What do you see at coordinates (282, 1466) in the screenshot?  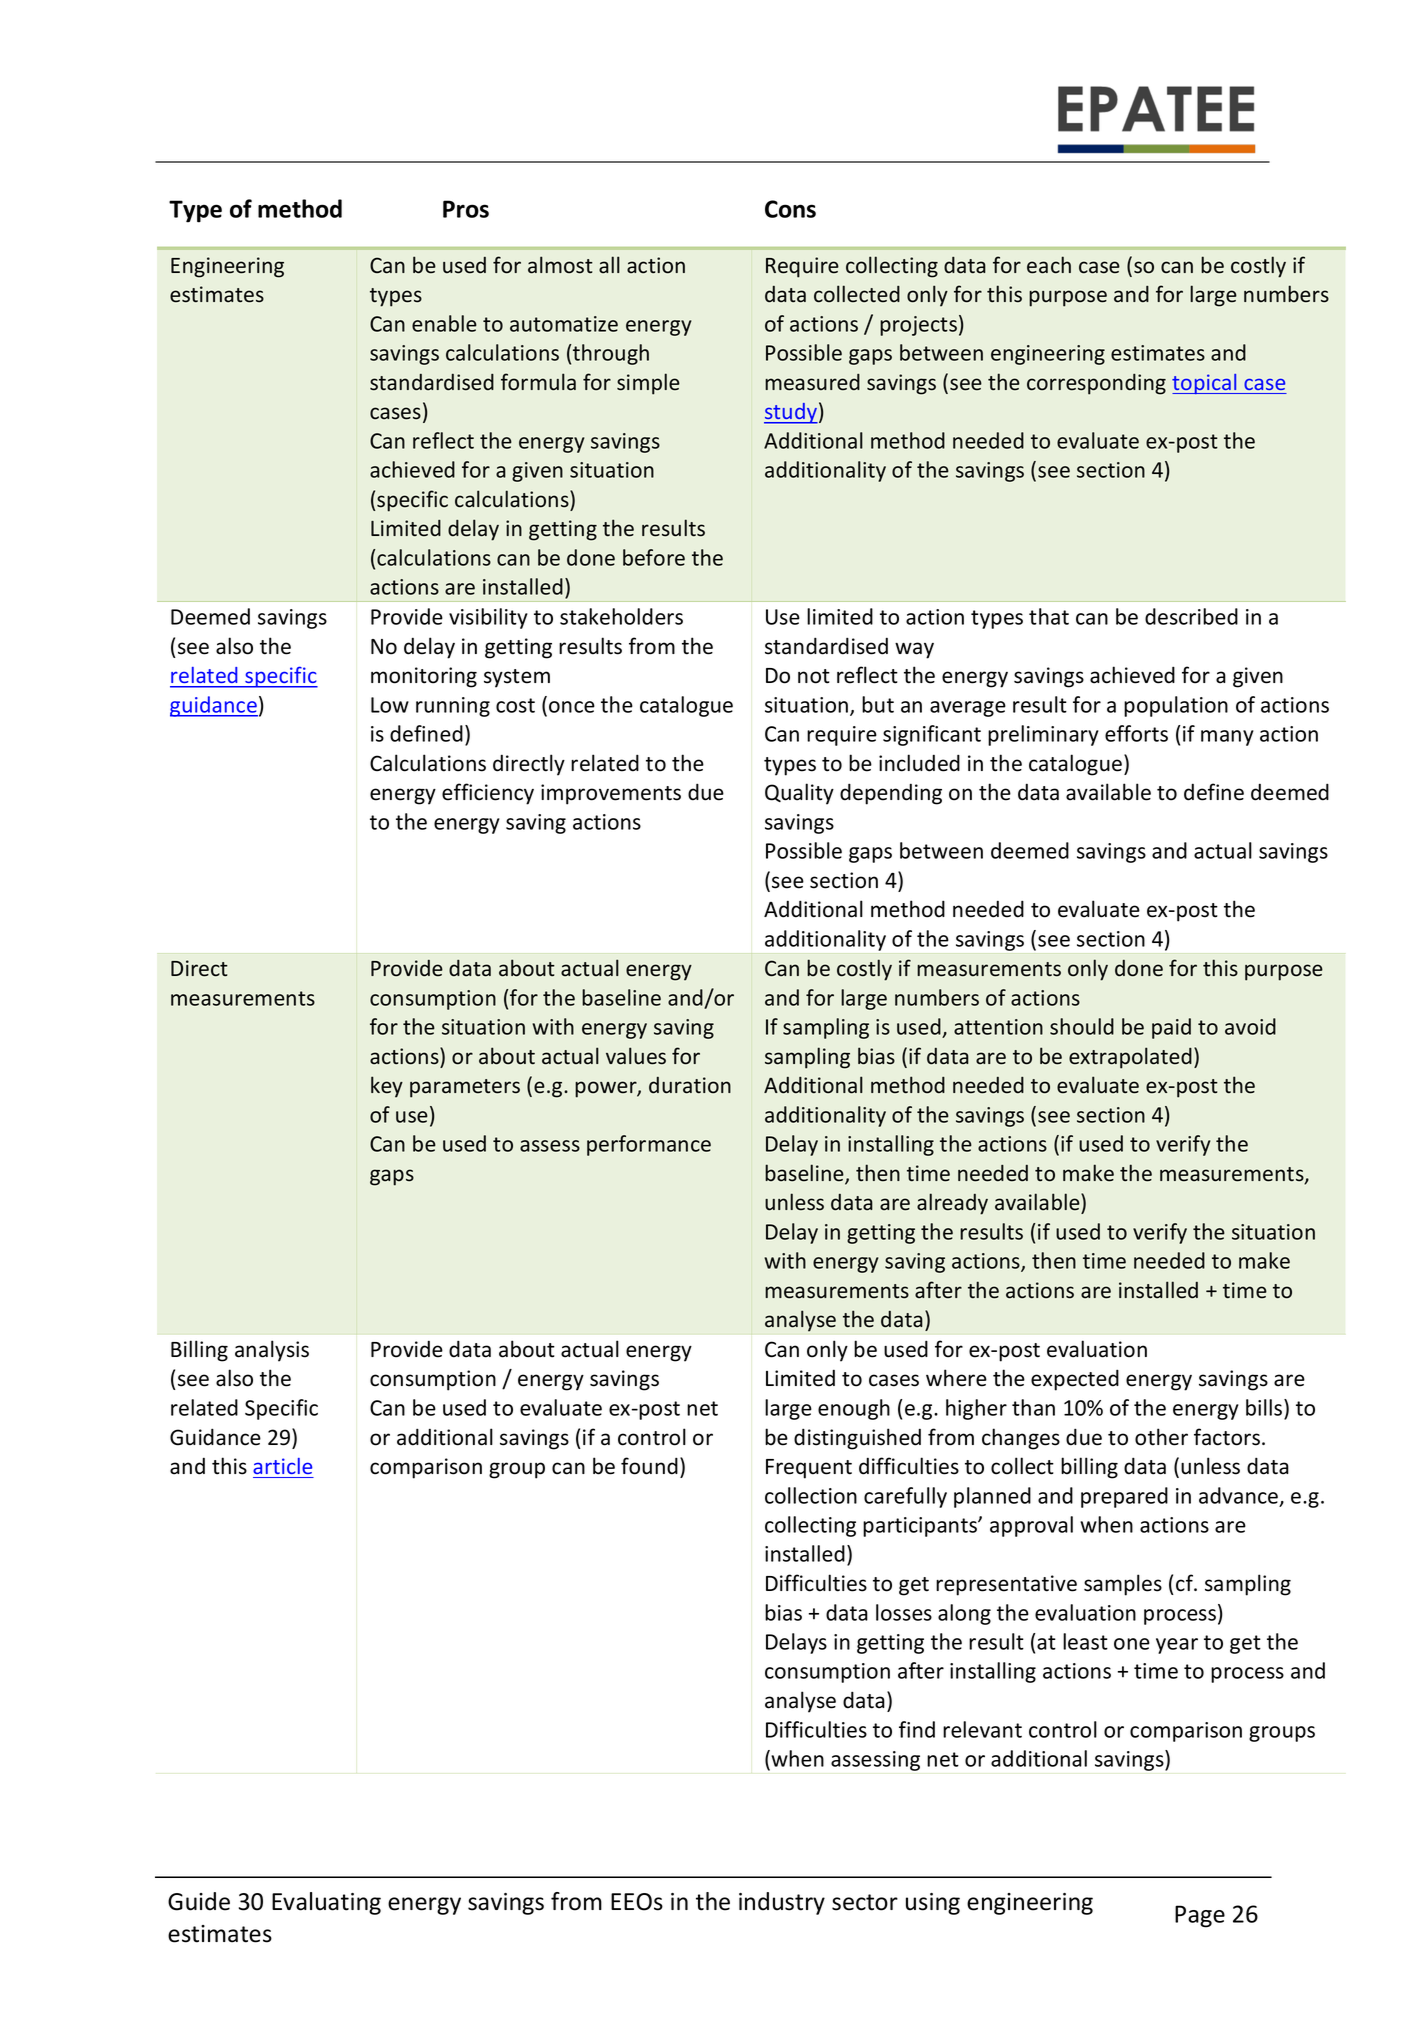 I see `article` at bounding box center [282, 1466].
